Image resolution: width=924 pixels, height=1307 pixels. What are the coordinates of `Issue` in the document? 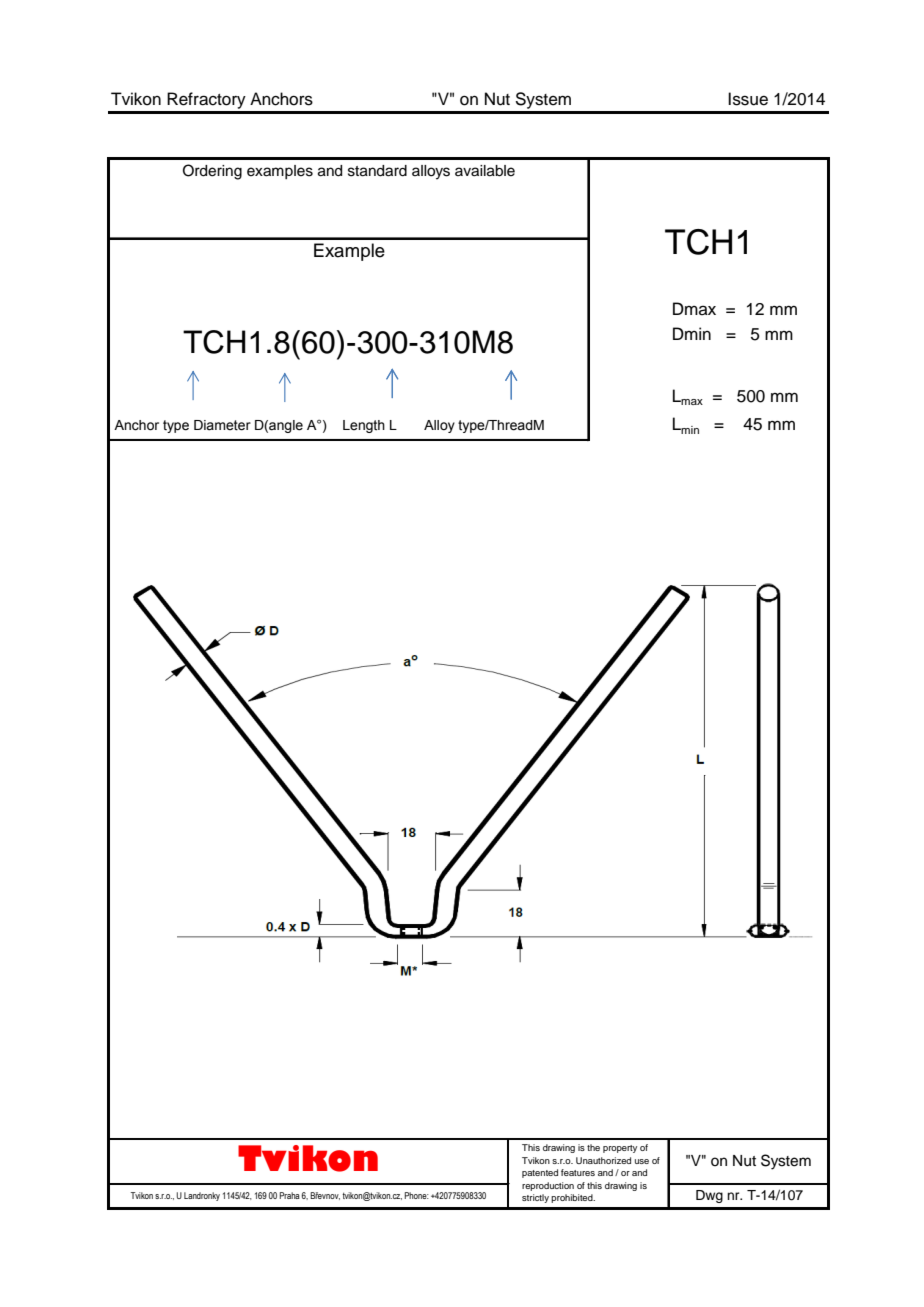 It's located at (748, 99).
